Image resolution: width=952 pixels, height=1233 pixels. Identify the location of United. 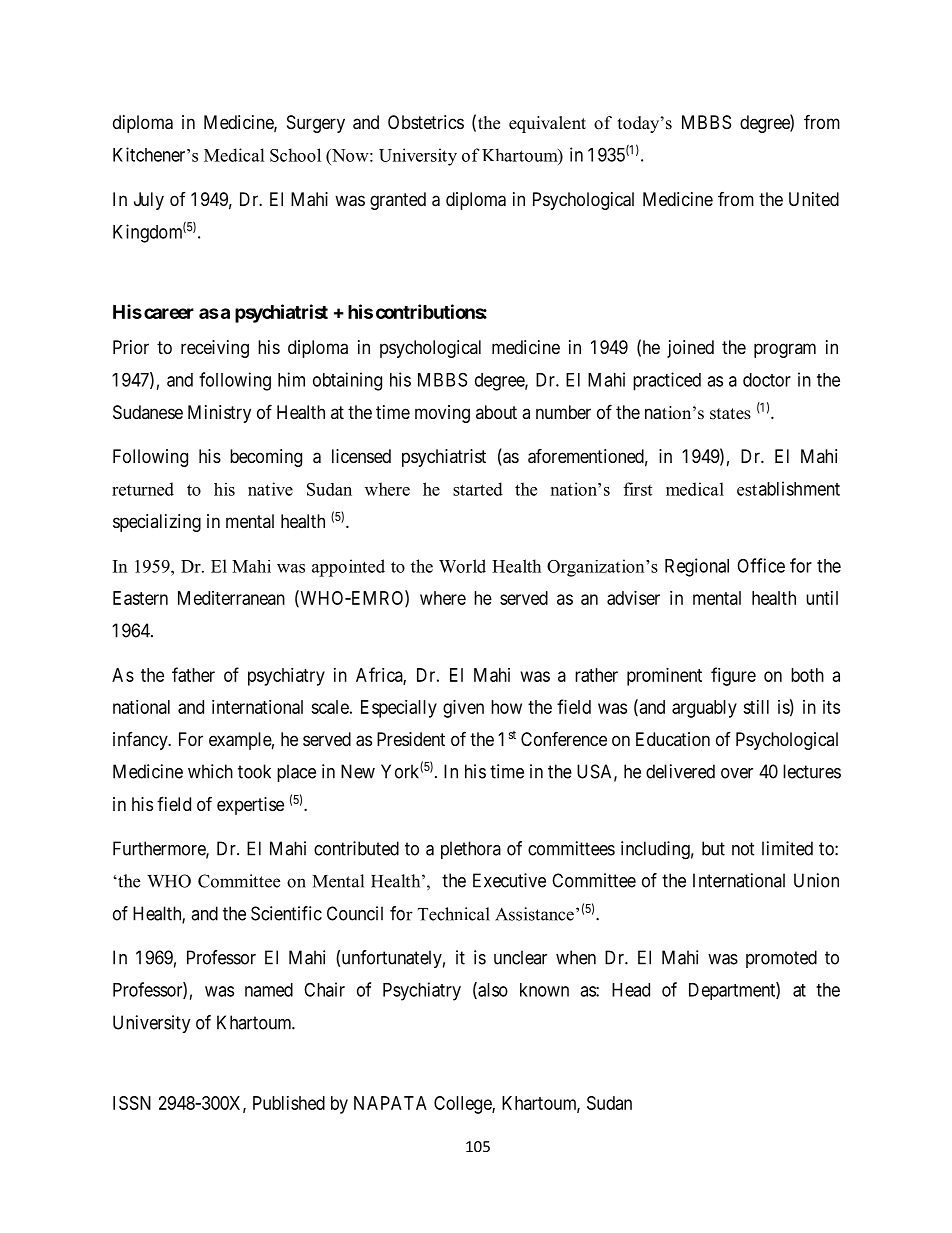
(814, 199).
